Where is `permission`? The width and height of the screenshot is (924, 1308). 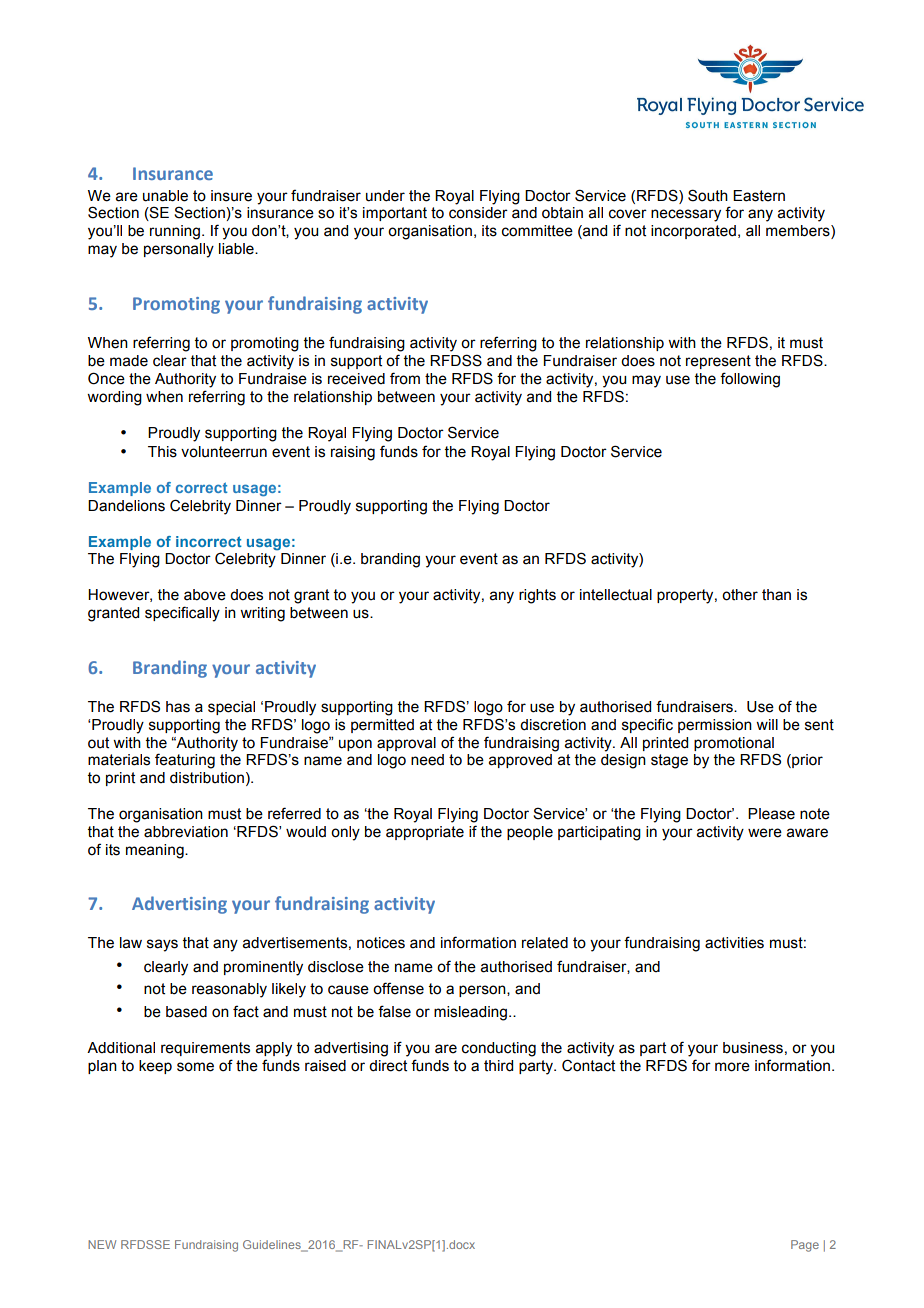 permission is located at coordinates (715, 726).
